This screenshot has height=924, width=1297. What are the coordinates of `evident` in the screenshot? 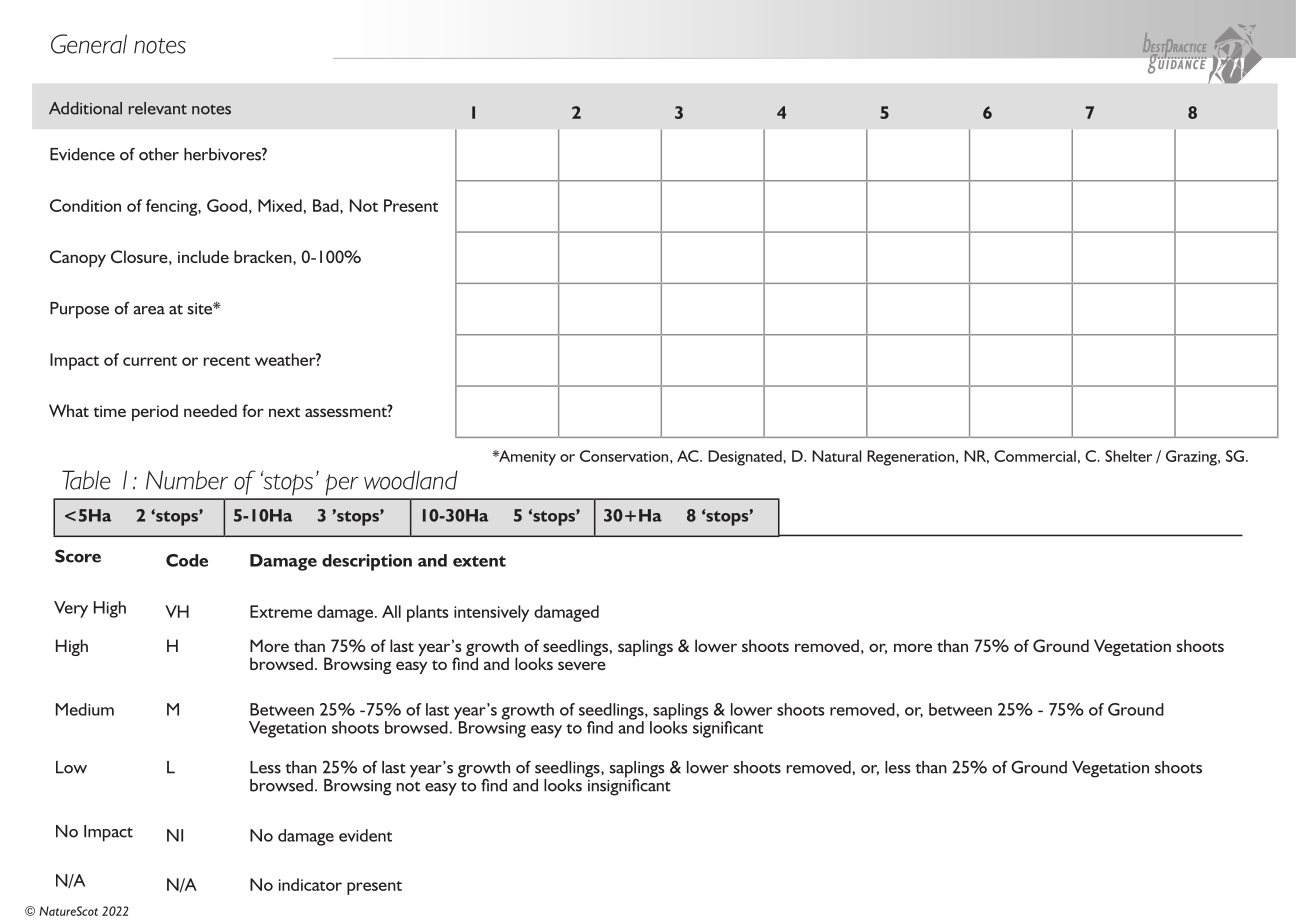 It's located at (365, 835).
